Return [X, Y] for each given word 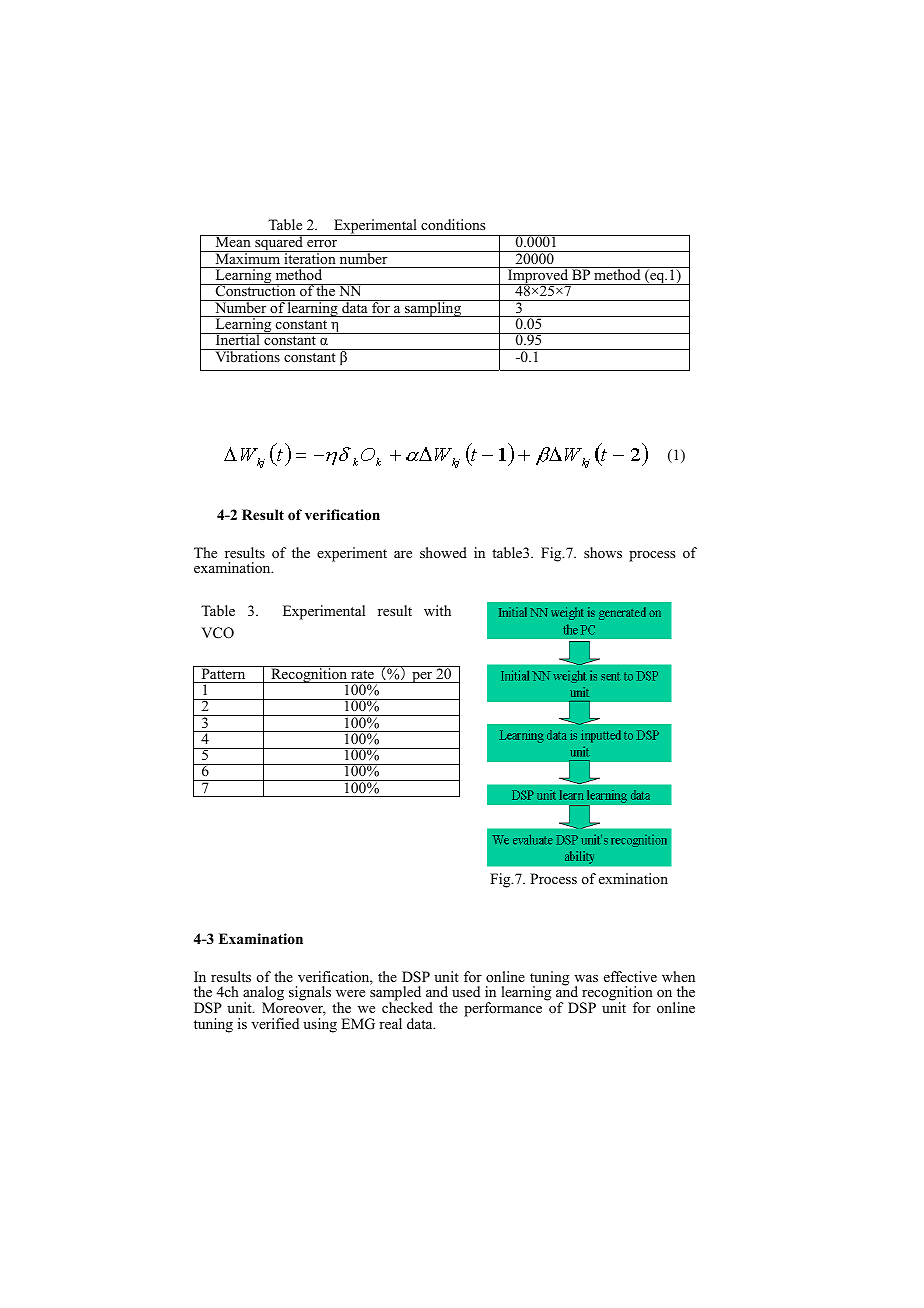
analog [263, 995]
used [466, 991]
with [437, 610]
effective [630, 976]
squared [279, 244]
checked [407, 1006]
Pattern [223, 672]
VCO [218, 633]
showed [443, 552]
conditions [453, 224]
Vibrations [247, 355]
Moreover [294, 1009]
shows [603, 552]
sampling [433, 308]
